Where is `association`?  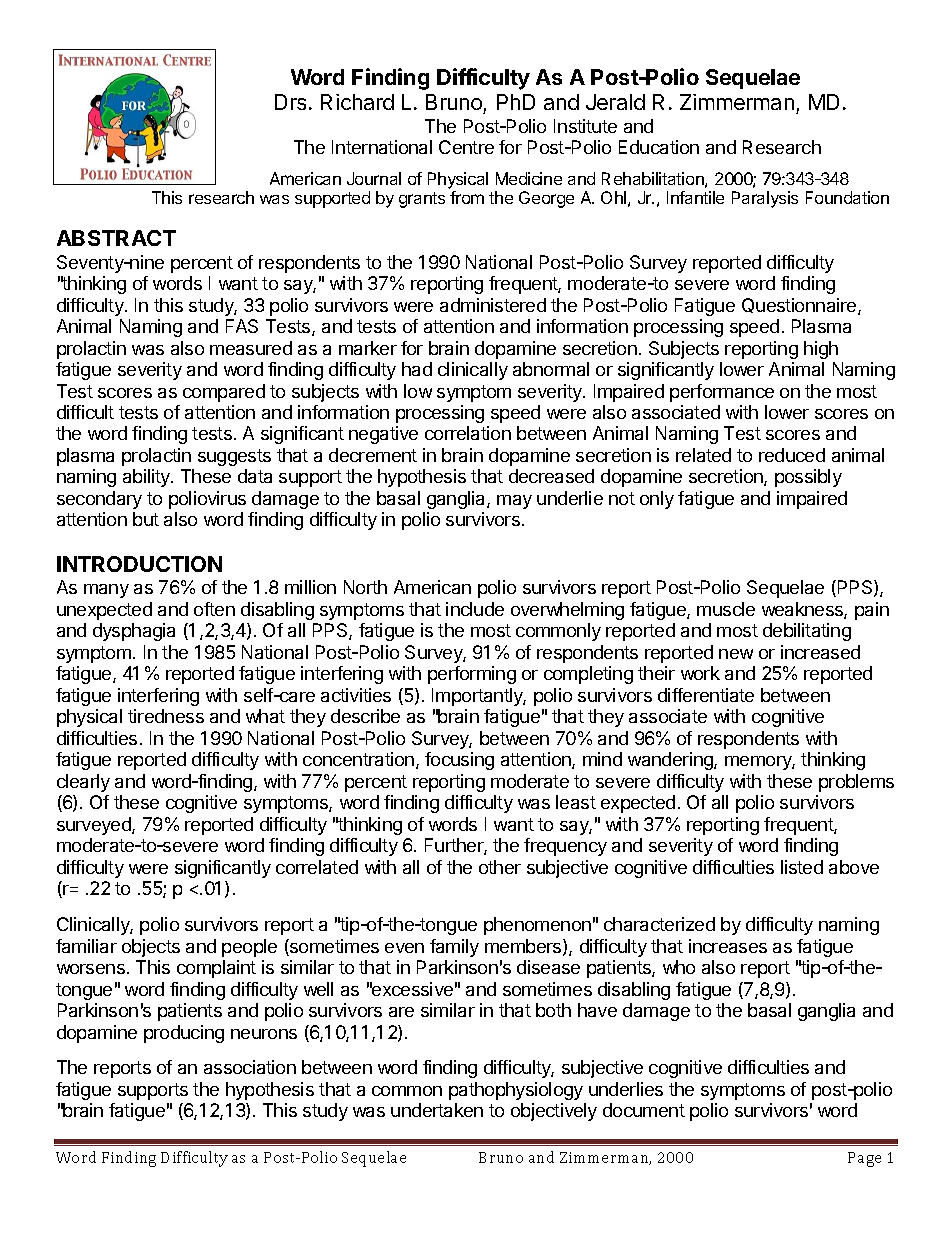
association is located at coordinates (250, 1067).
